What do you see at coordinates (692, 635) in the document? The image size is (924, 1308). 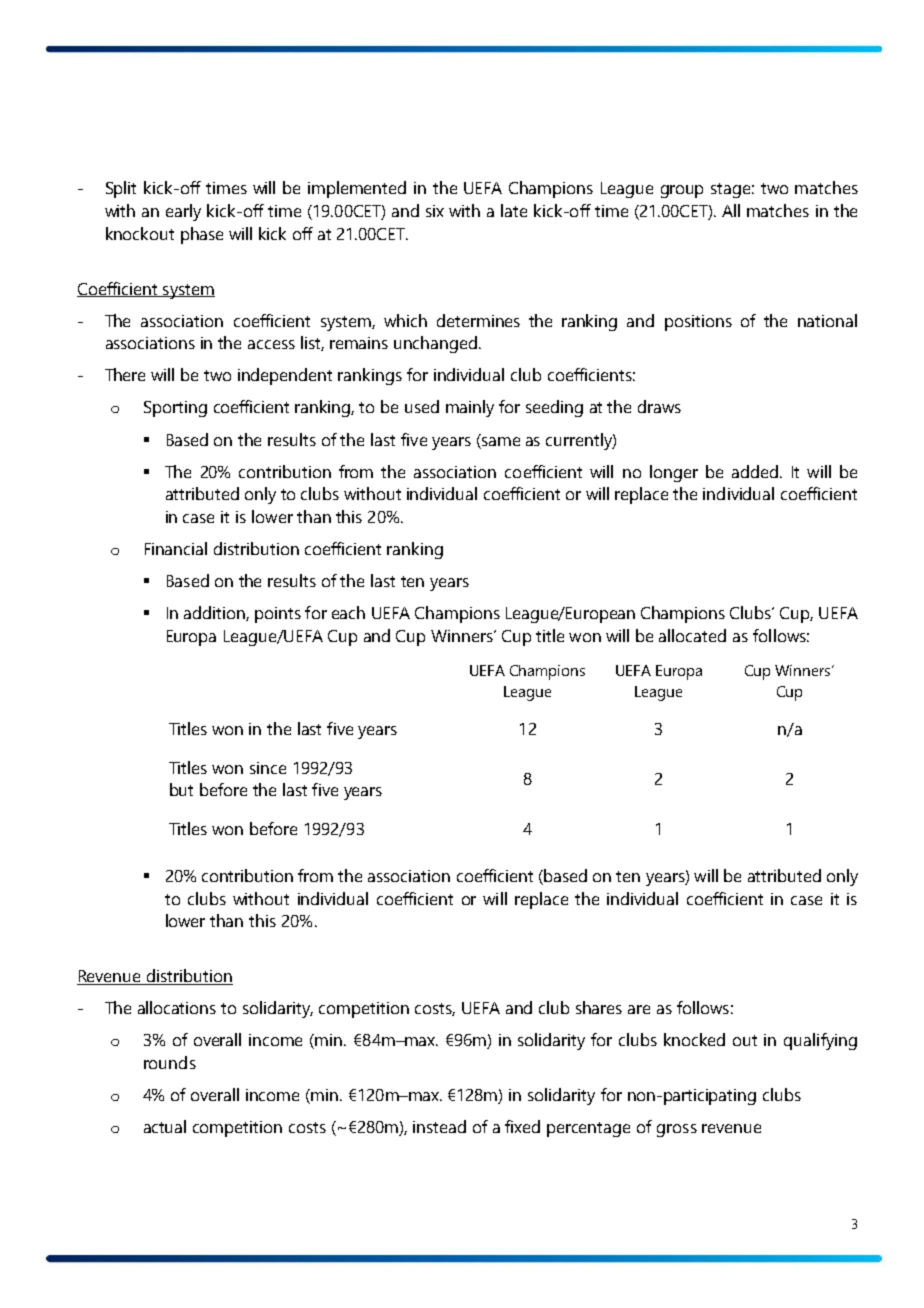 I see `allocated` at bounding box center [692, 635].
